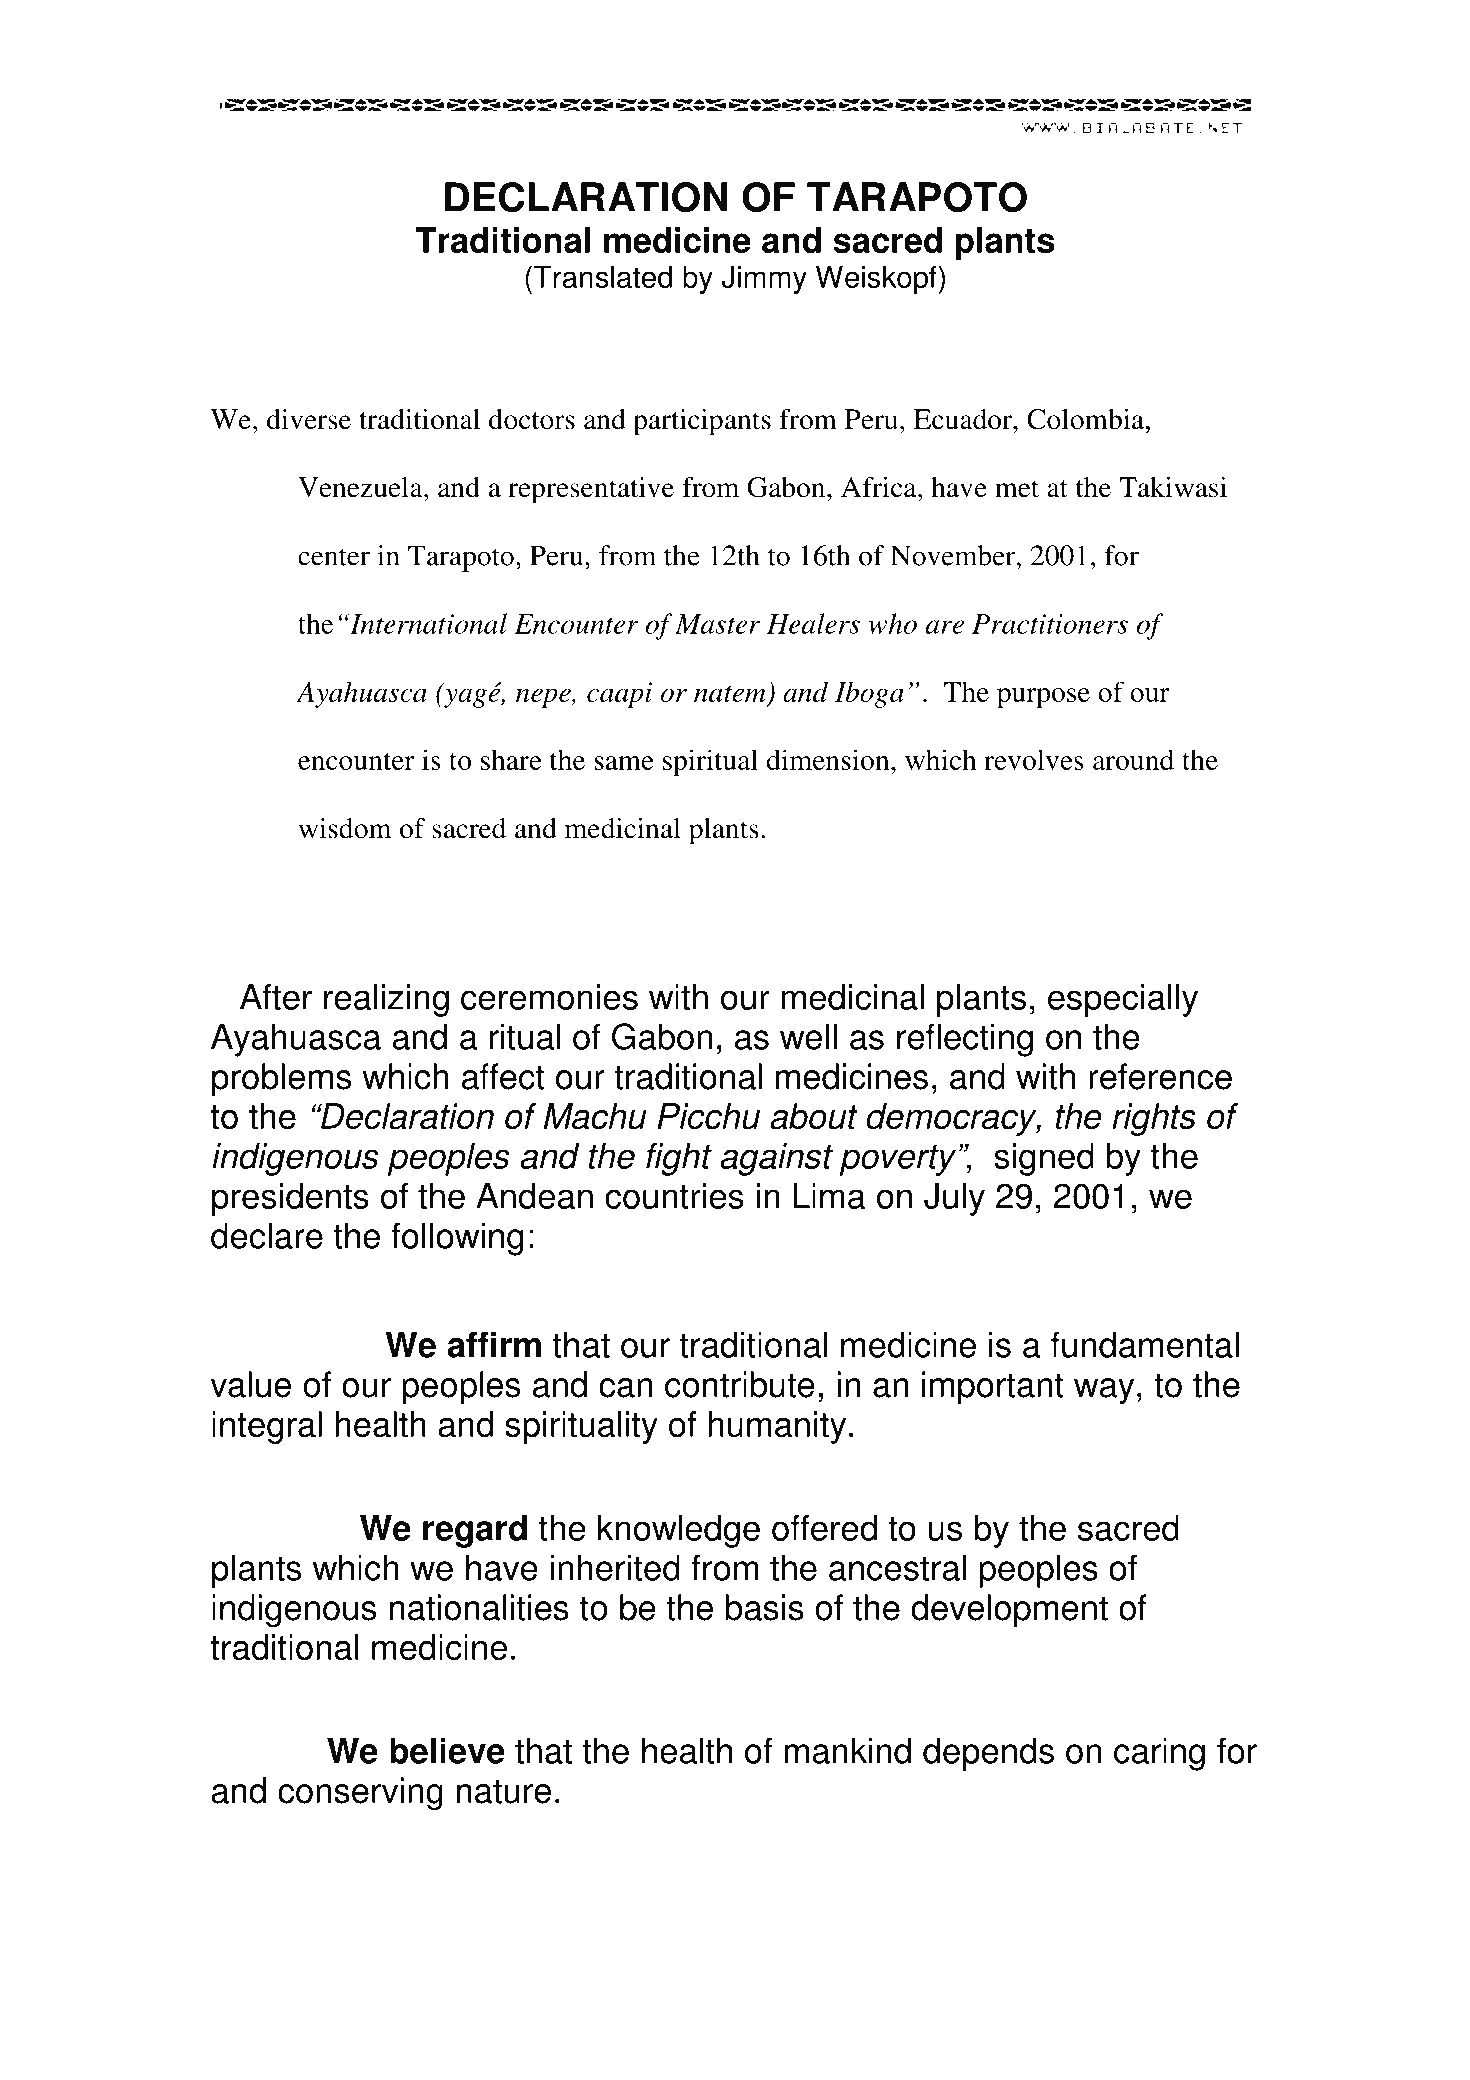 The height and width of the screenshot is (2080, 1470). What do you see at coordinates (679, 1159) in the screenshot?
I see `fight` at bounding box center [679, 1159].
